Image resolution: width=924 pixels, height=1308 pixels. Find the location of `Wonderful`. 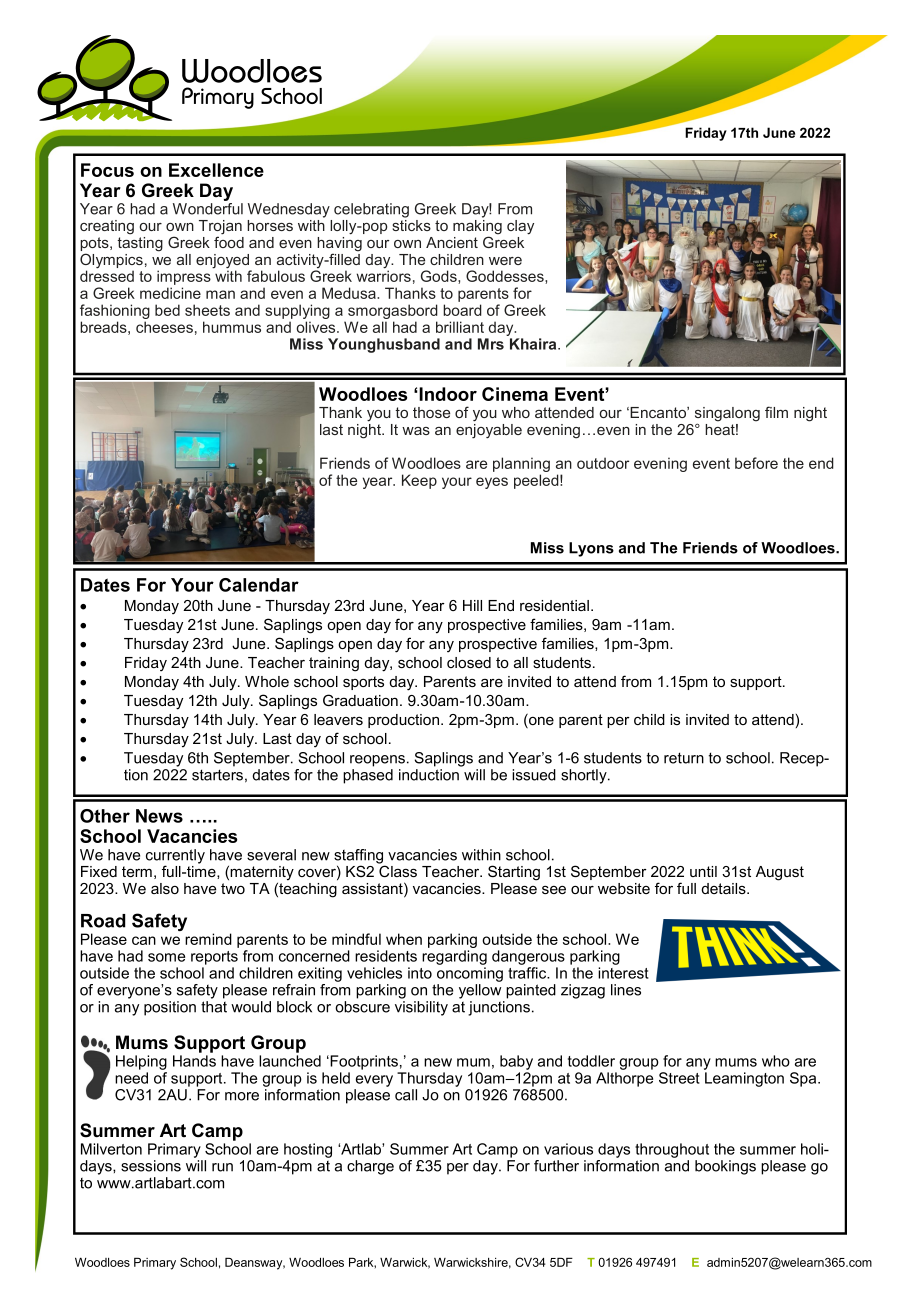

Wonderful is located at coordinates (208, 209).
